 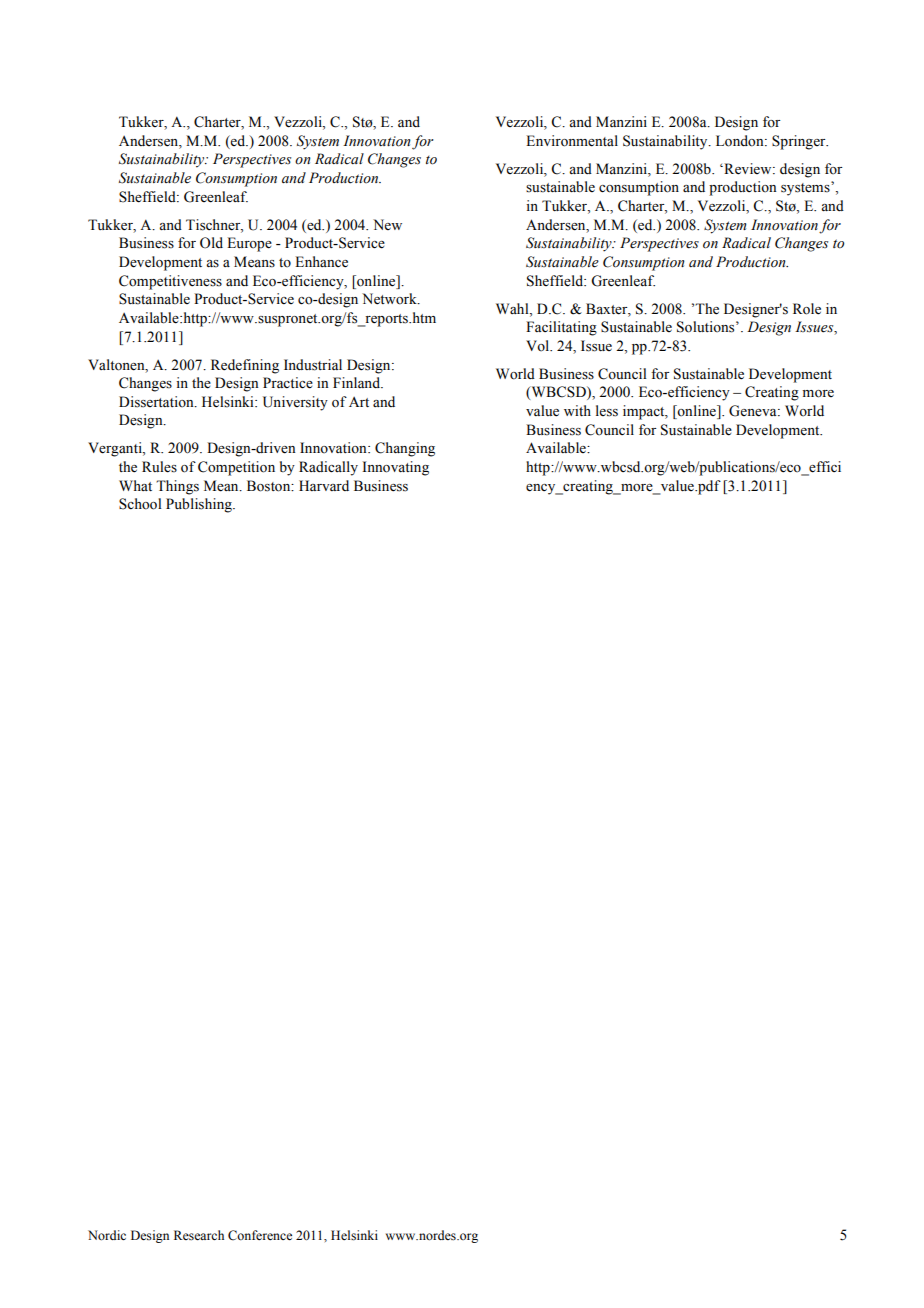 I want to click on Research, so click(x=199, y=1235).
